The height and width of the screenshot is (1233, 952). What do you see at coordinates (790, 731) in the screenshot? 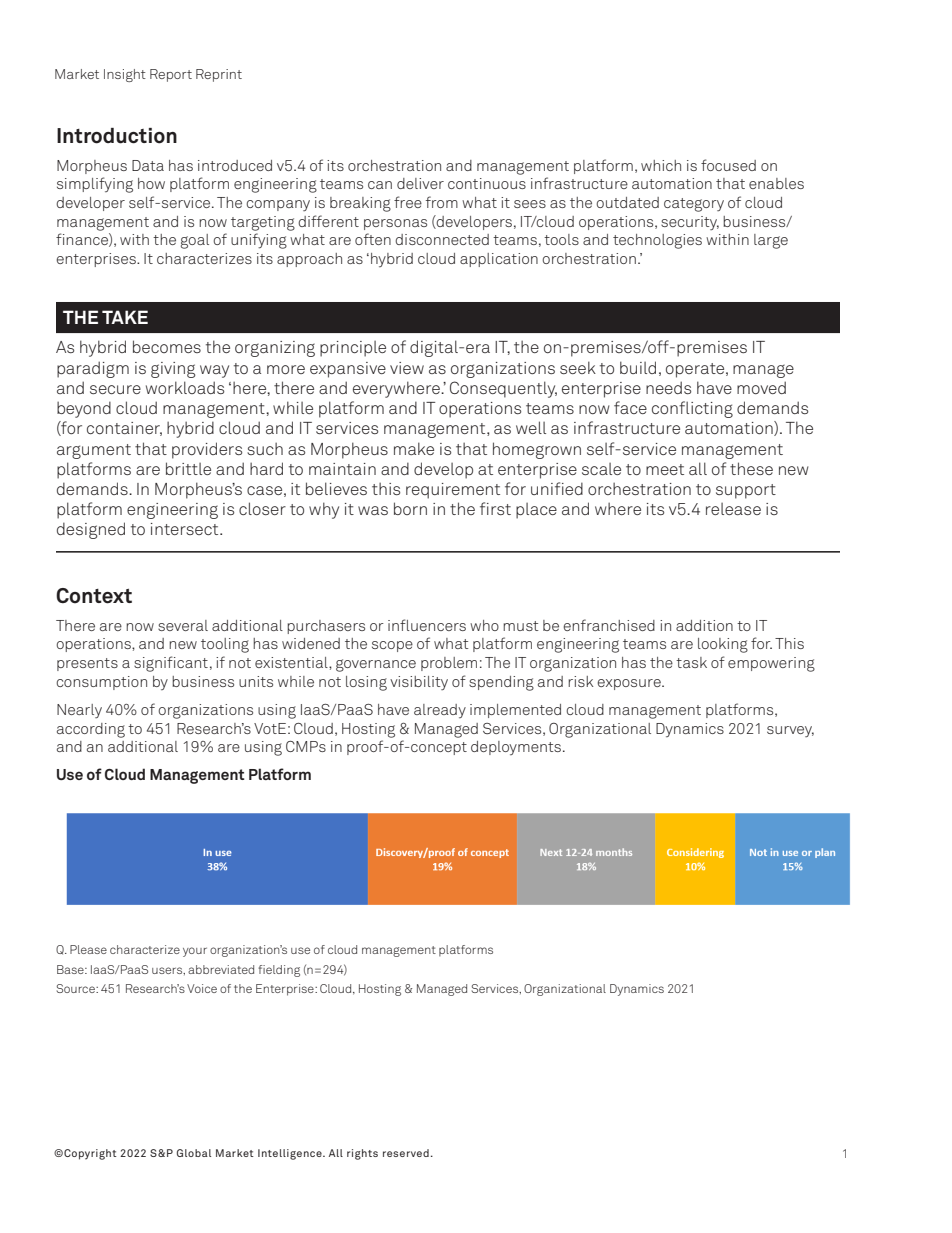
I see `survey` at bounding box center [790, 731].
